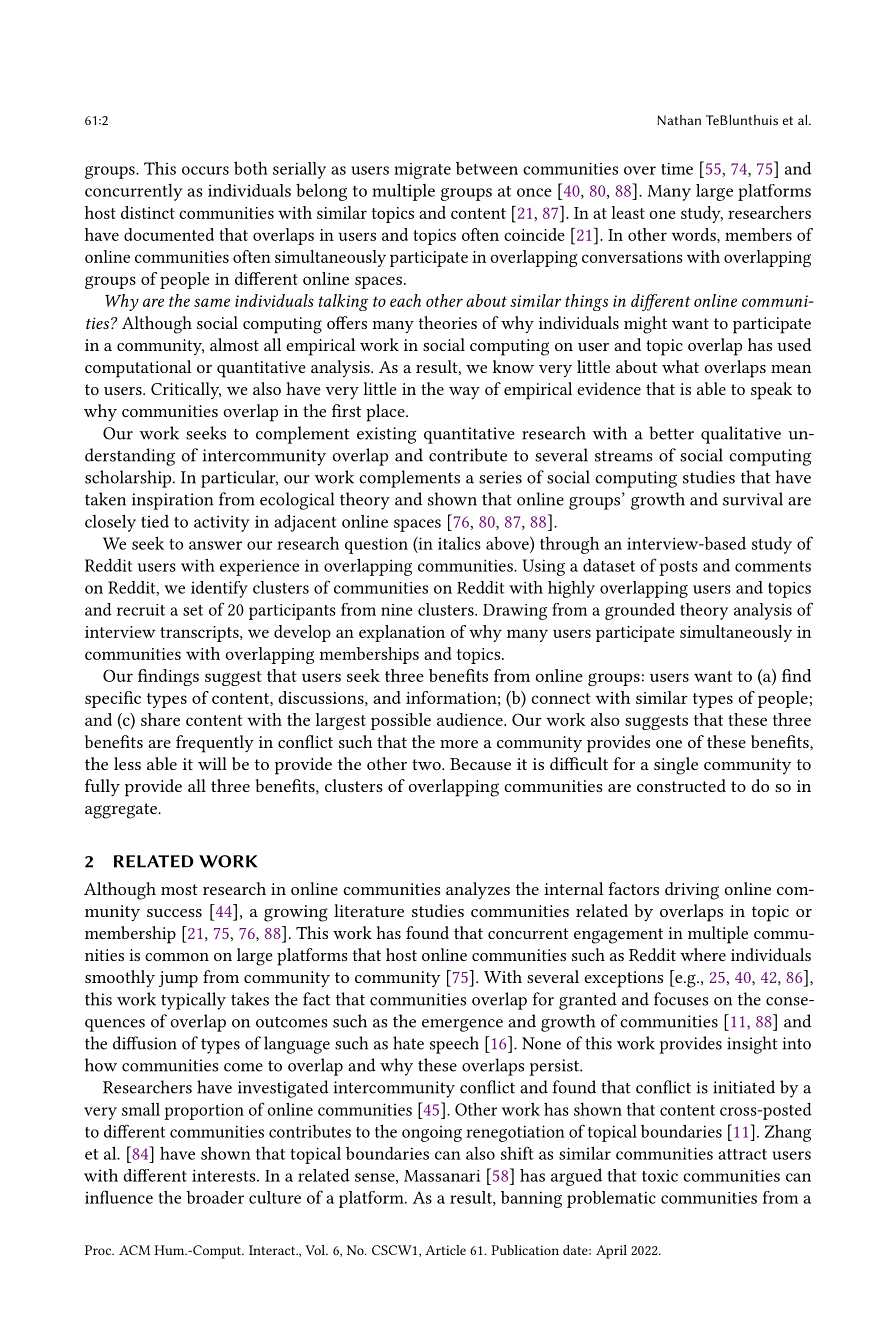  I want to click on Critically, so click(186, 390).
